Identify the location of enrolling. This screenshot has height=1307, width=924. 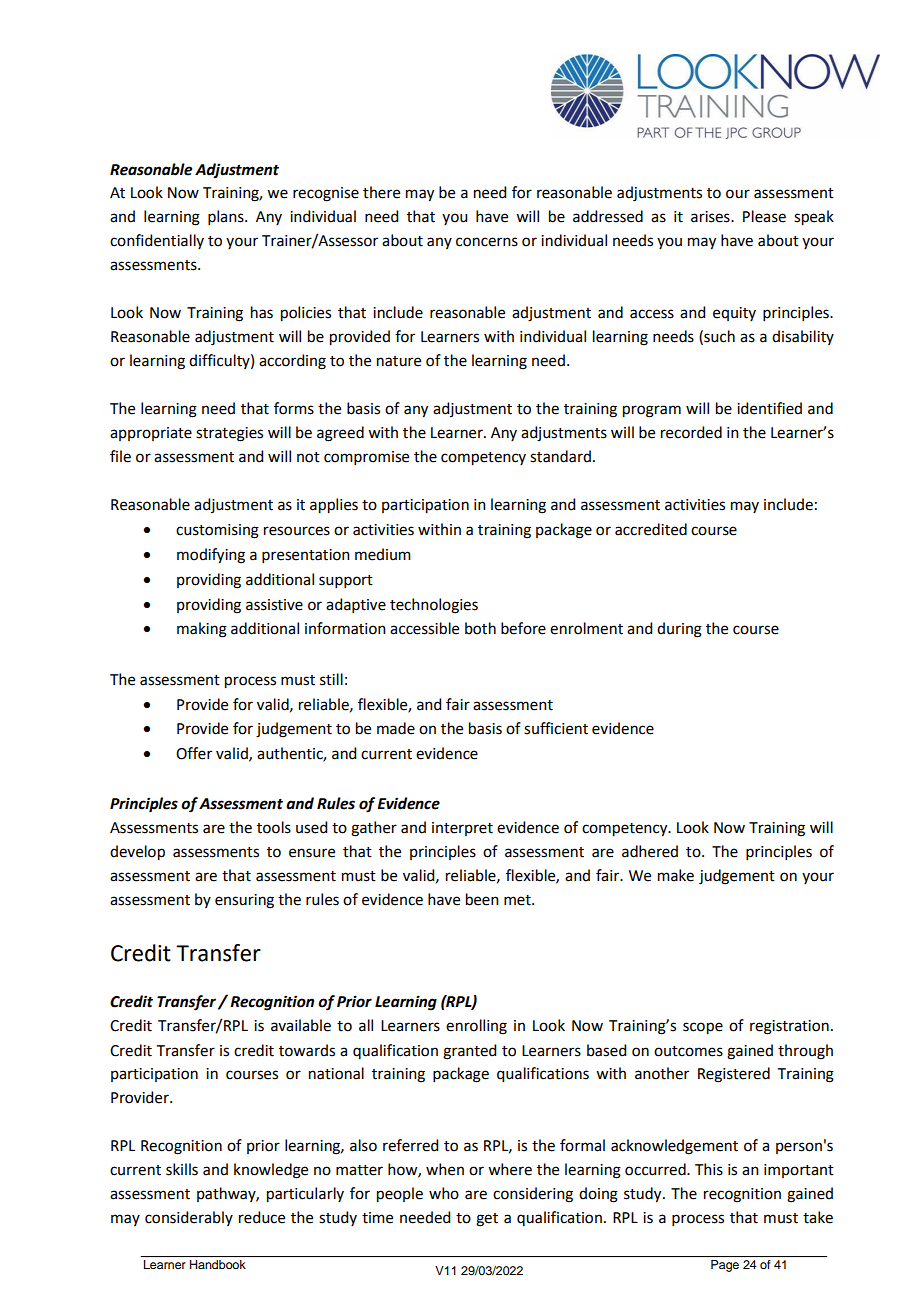
(476, 1027).
